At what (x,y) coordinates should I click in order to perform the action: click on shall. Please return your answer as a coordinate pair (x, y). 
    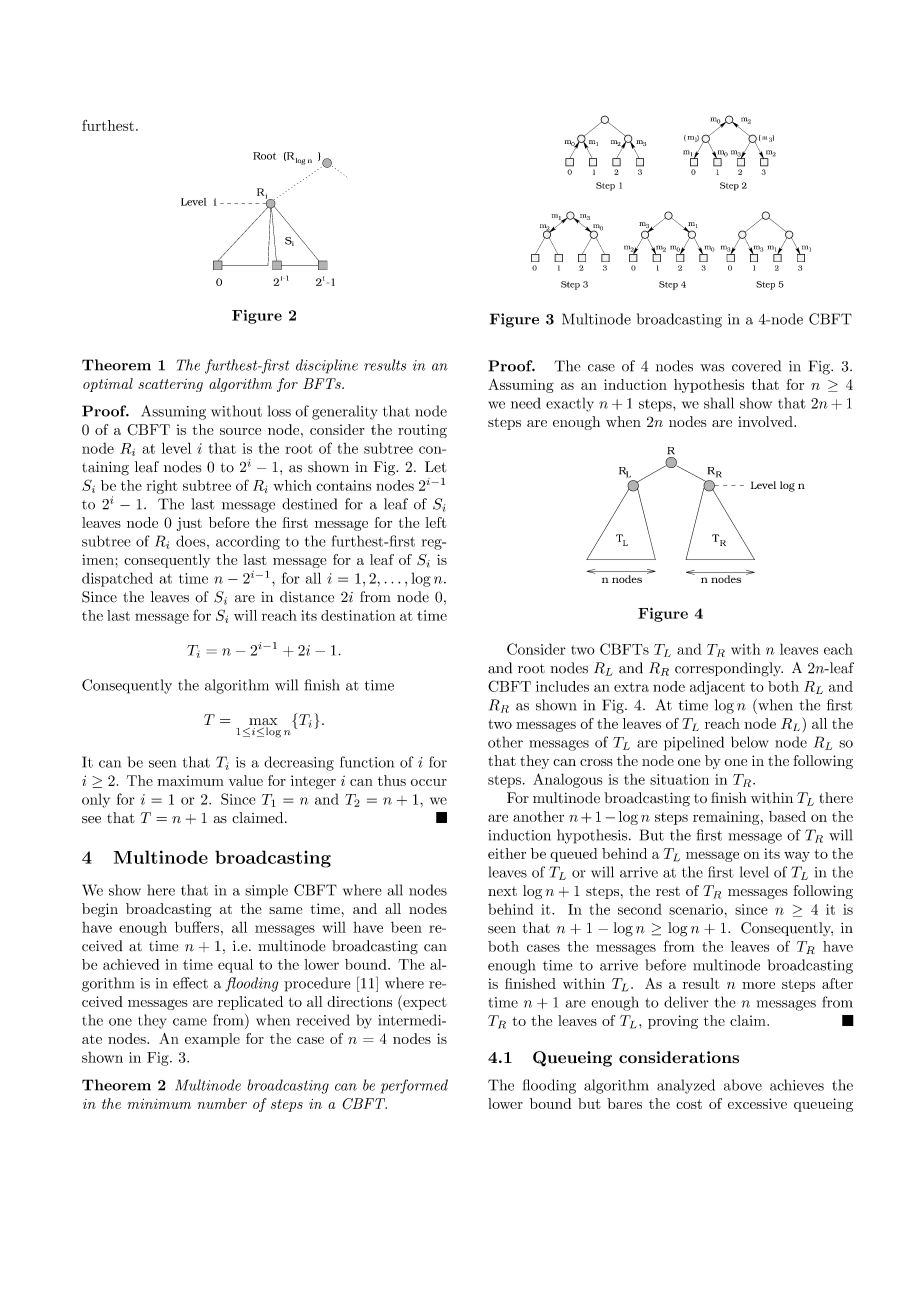
    Looking at the image, I should click on (719, 403).
